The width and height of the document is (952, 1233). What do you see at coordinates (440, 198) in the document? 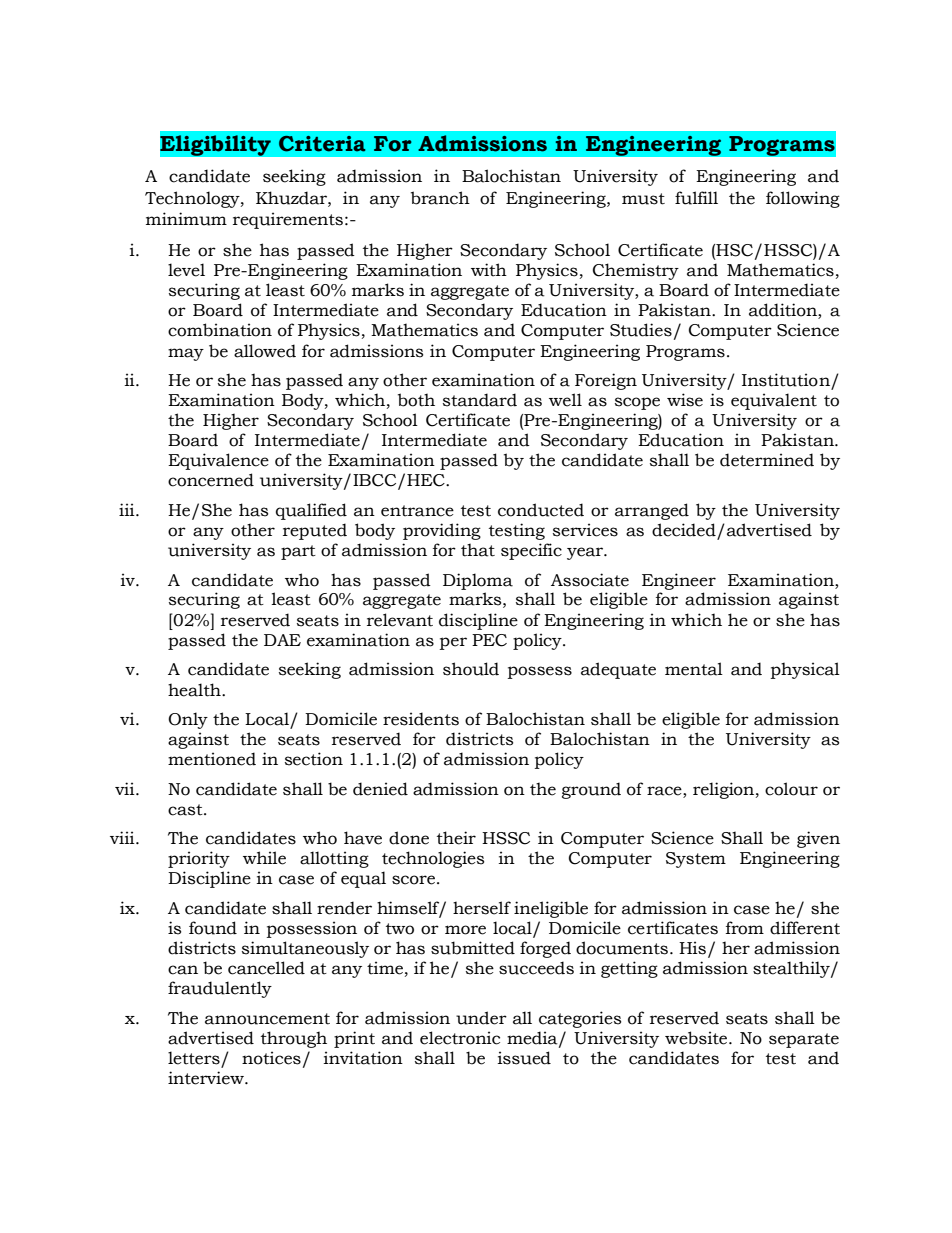
I see `branch` at bounding box center [440, 198].
